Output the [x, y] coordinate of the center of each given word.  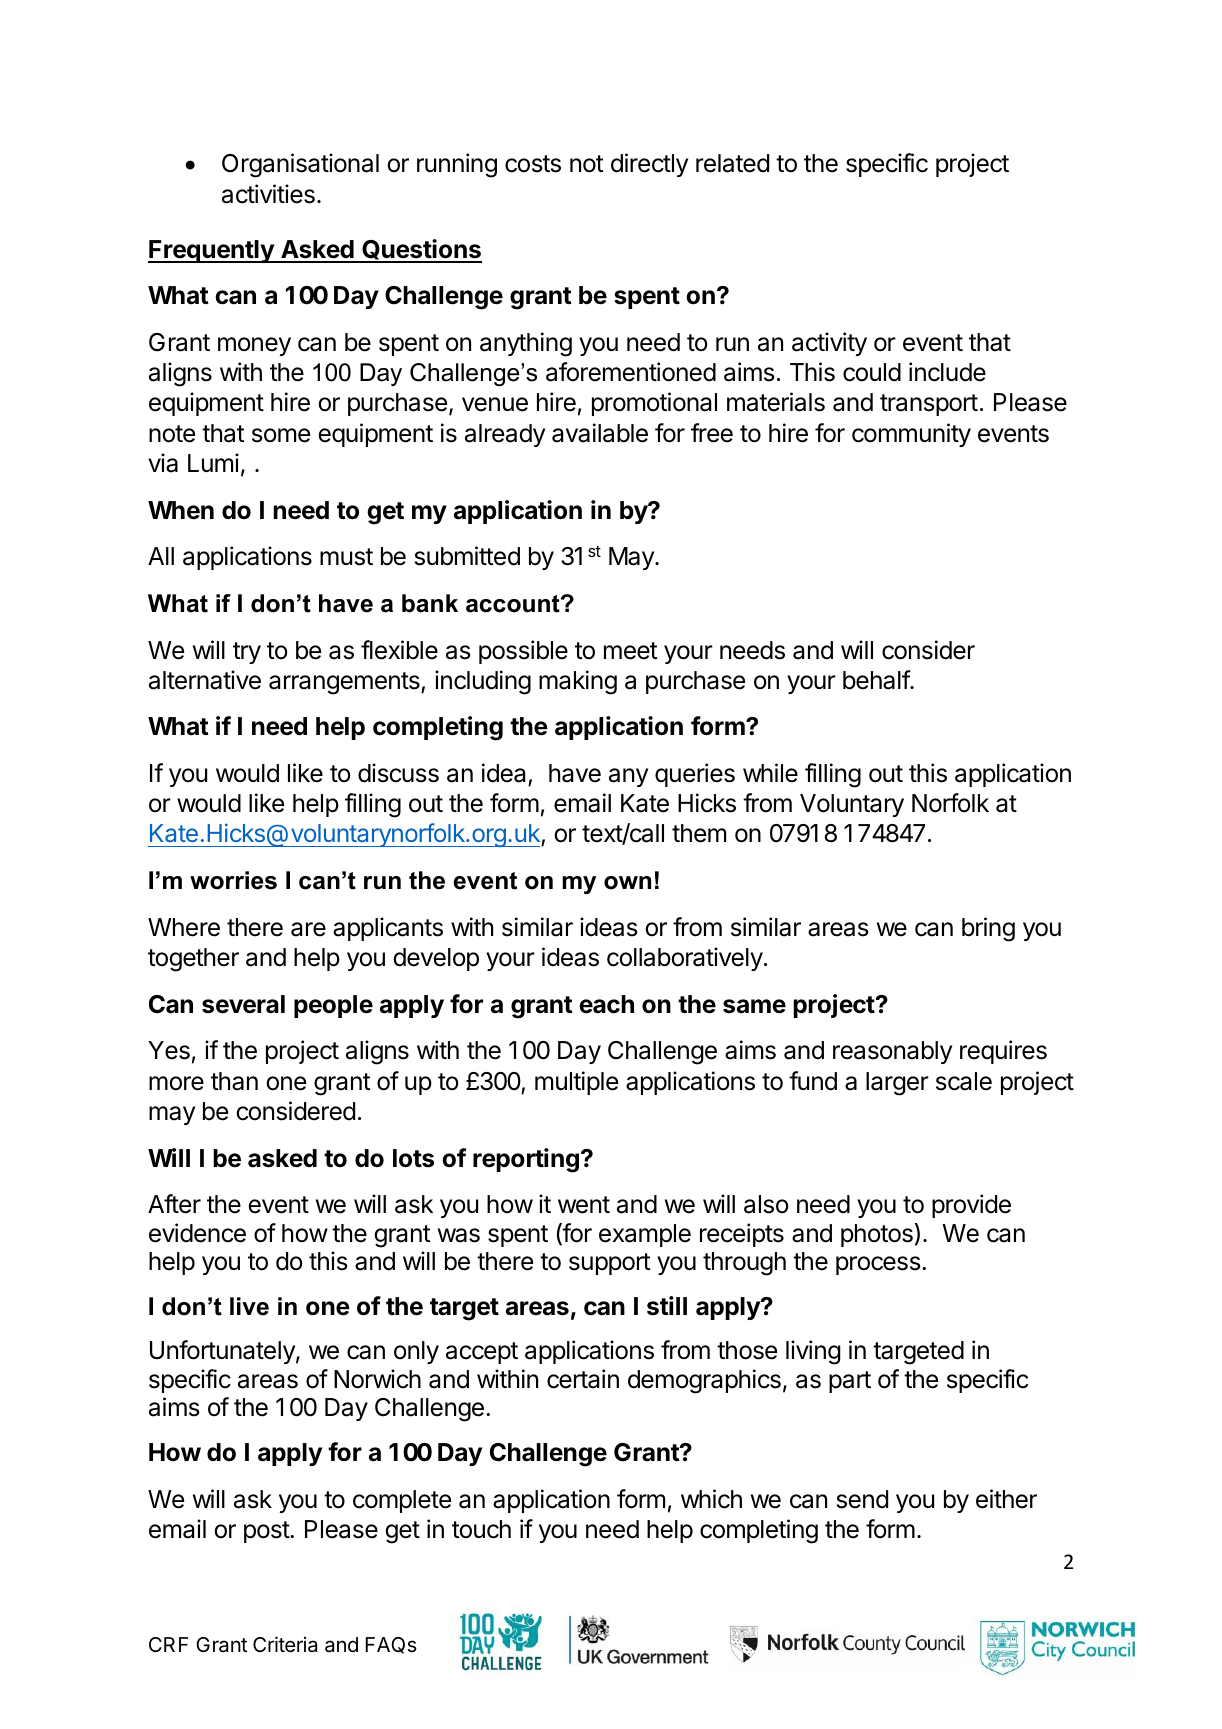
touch [481, 1529]
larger [897, 1084]
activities [268, 194]
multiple [576, 1083]
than [234, 1081]
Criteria [285, 1644]
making [578, 682]
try [247, 653]
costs [533, 164]
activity [829, 344]
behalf [877, 680]
